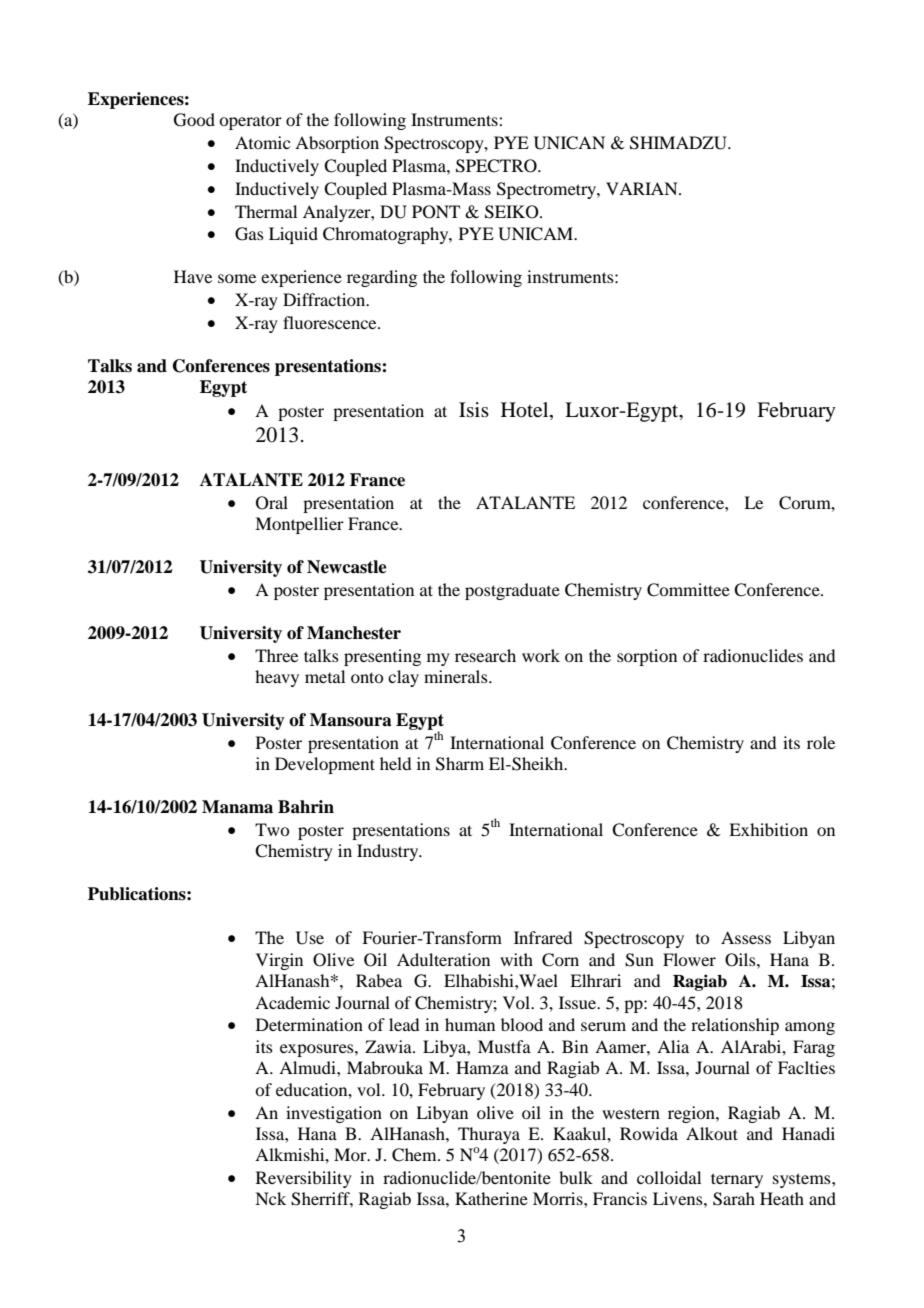 Image resolution: width=924 pixels, height=1308 pixels. I want to click on Committee, so click(688, 590).
